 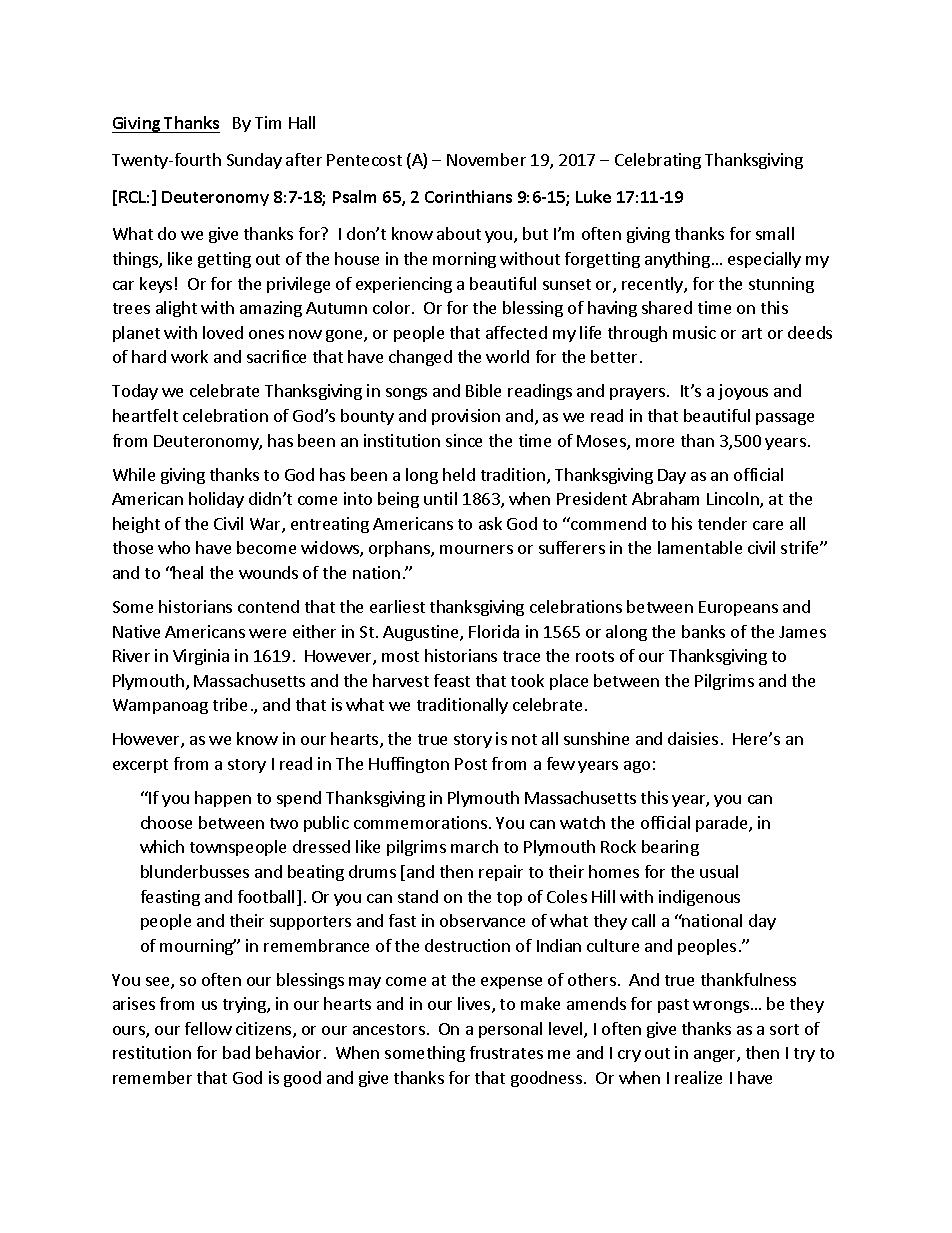 What do you see at coordinates (658, 161) in the screenshot?
I see `Celebrating` at bounding box center [658, 161].
